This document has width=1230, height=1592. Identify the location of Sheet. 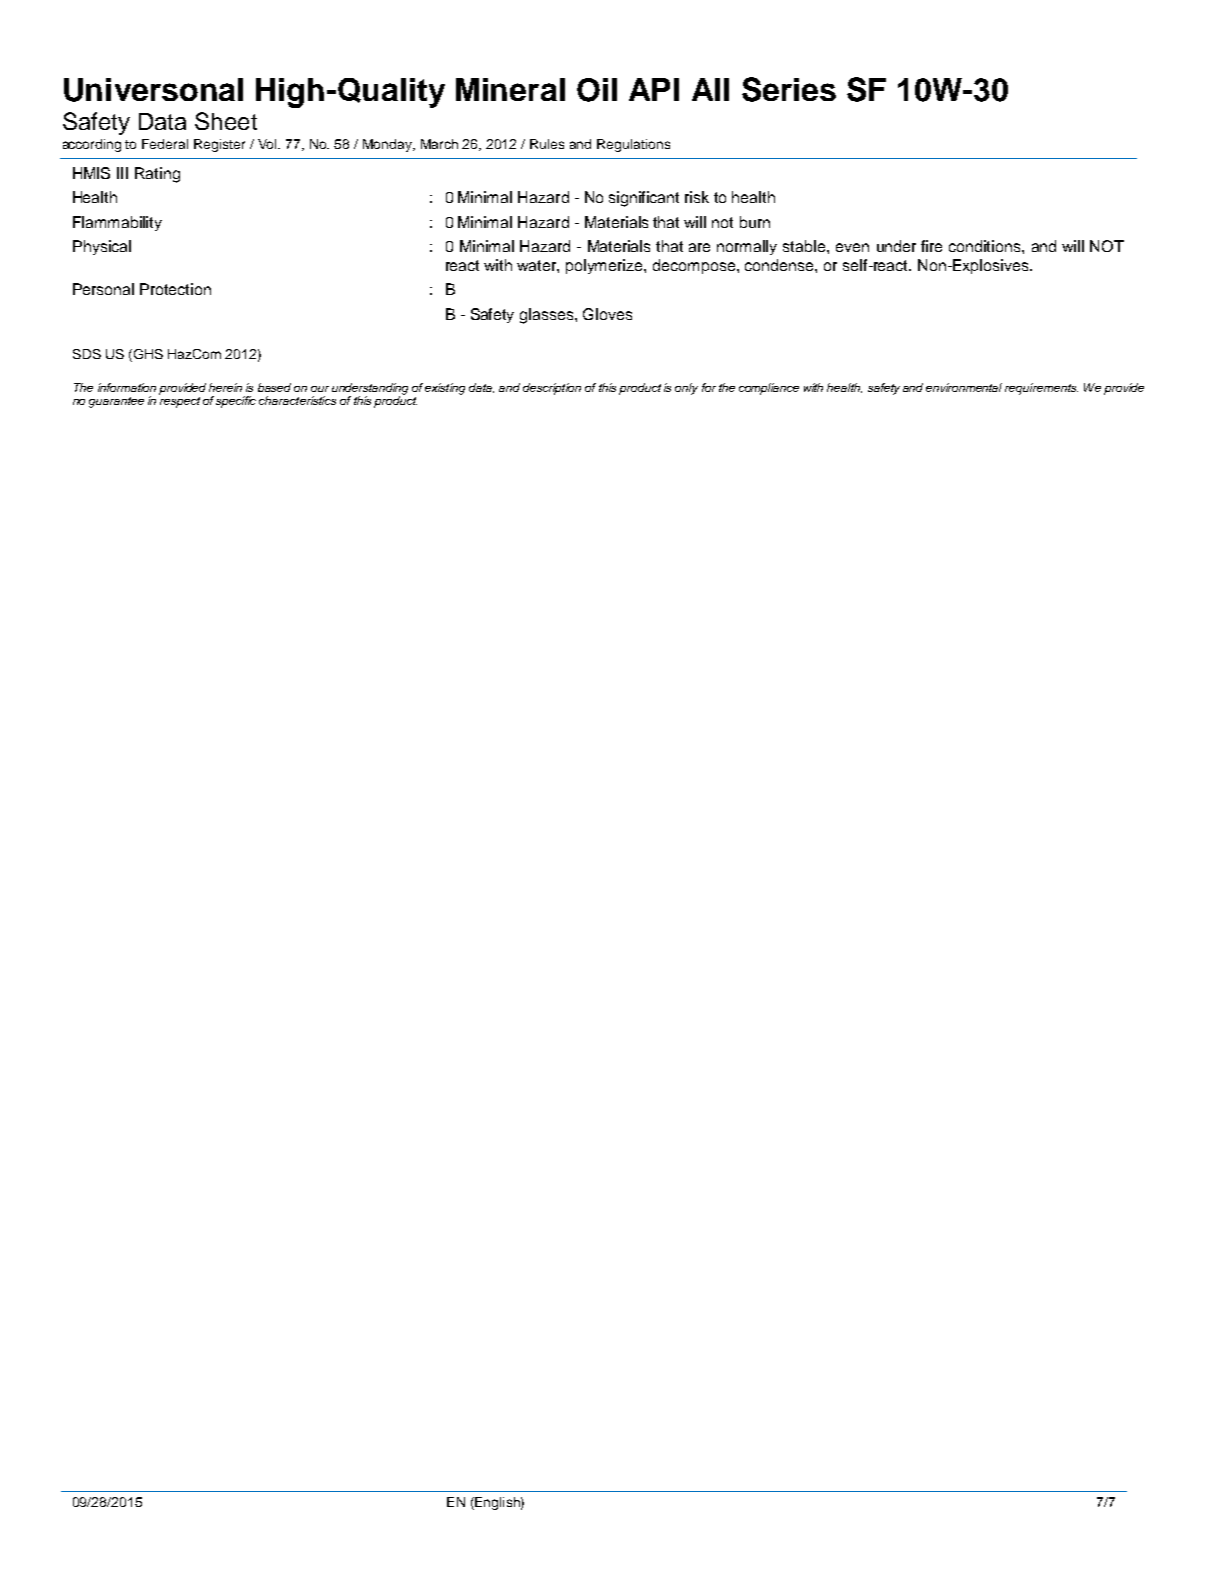
(226, 121).
